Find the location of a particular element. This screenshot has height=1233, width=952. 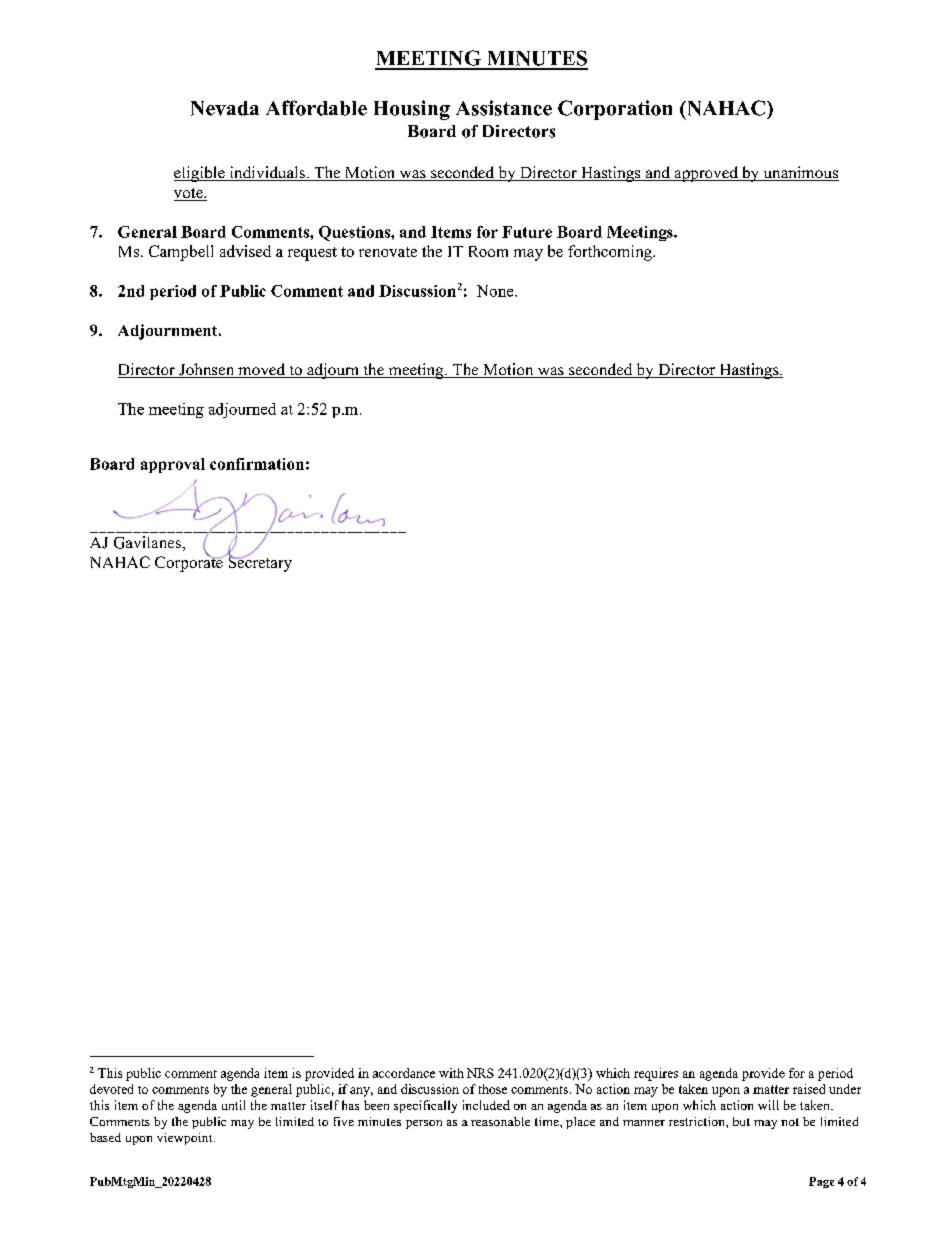

None is located at coordinates (496, 291).
